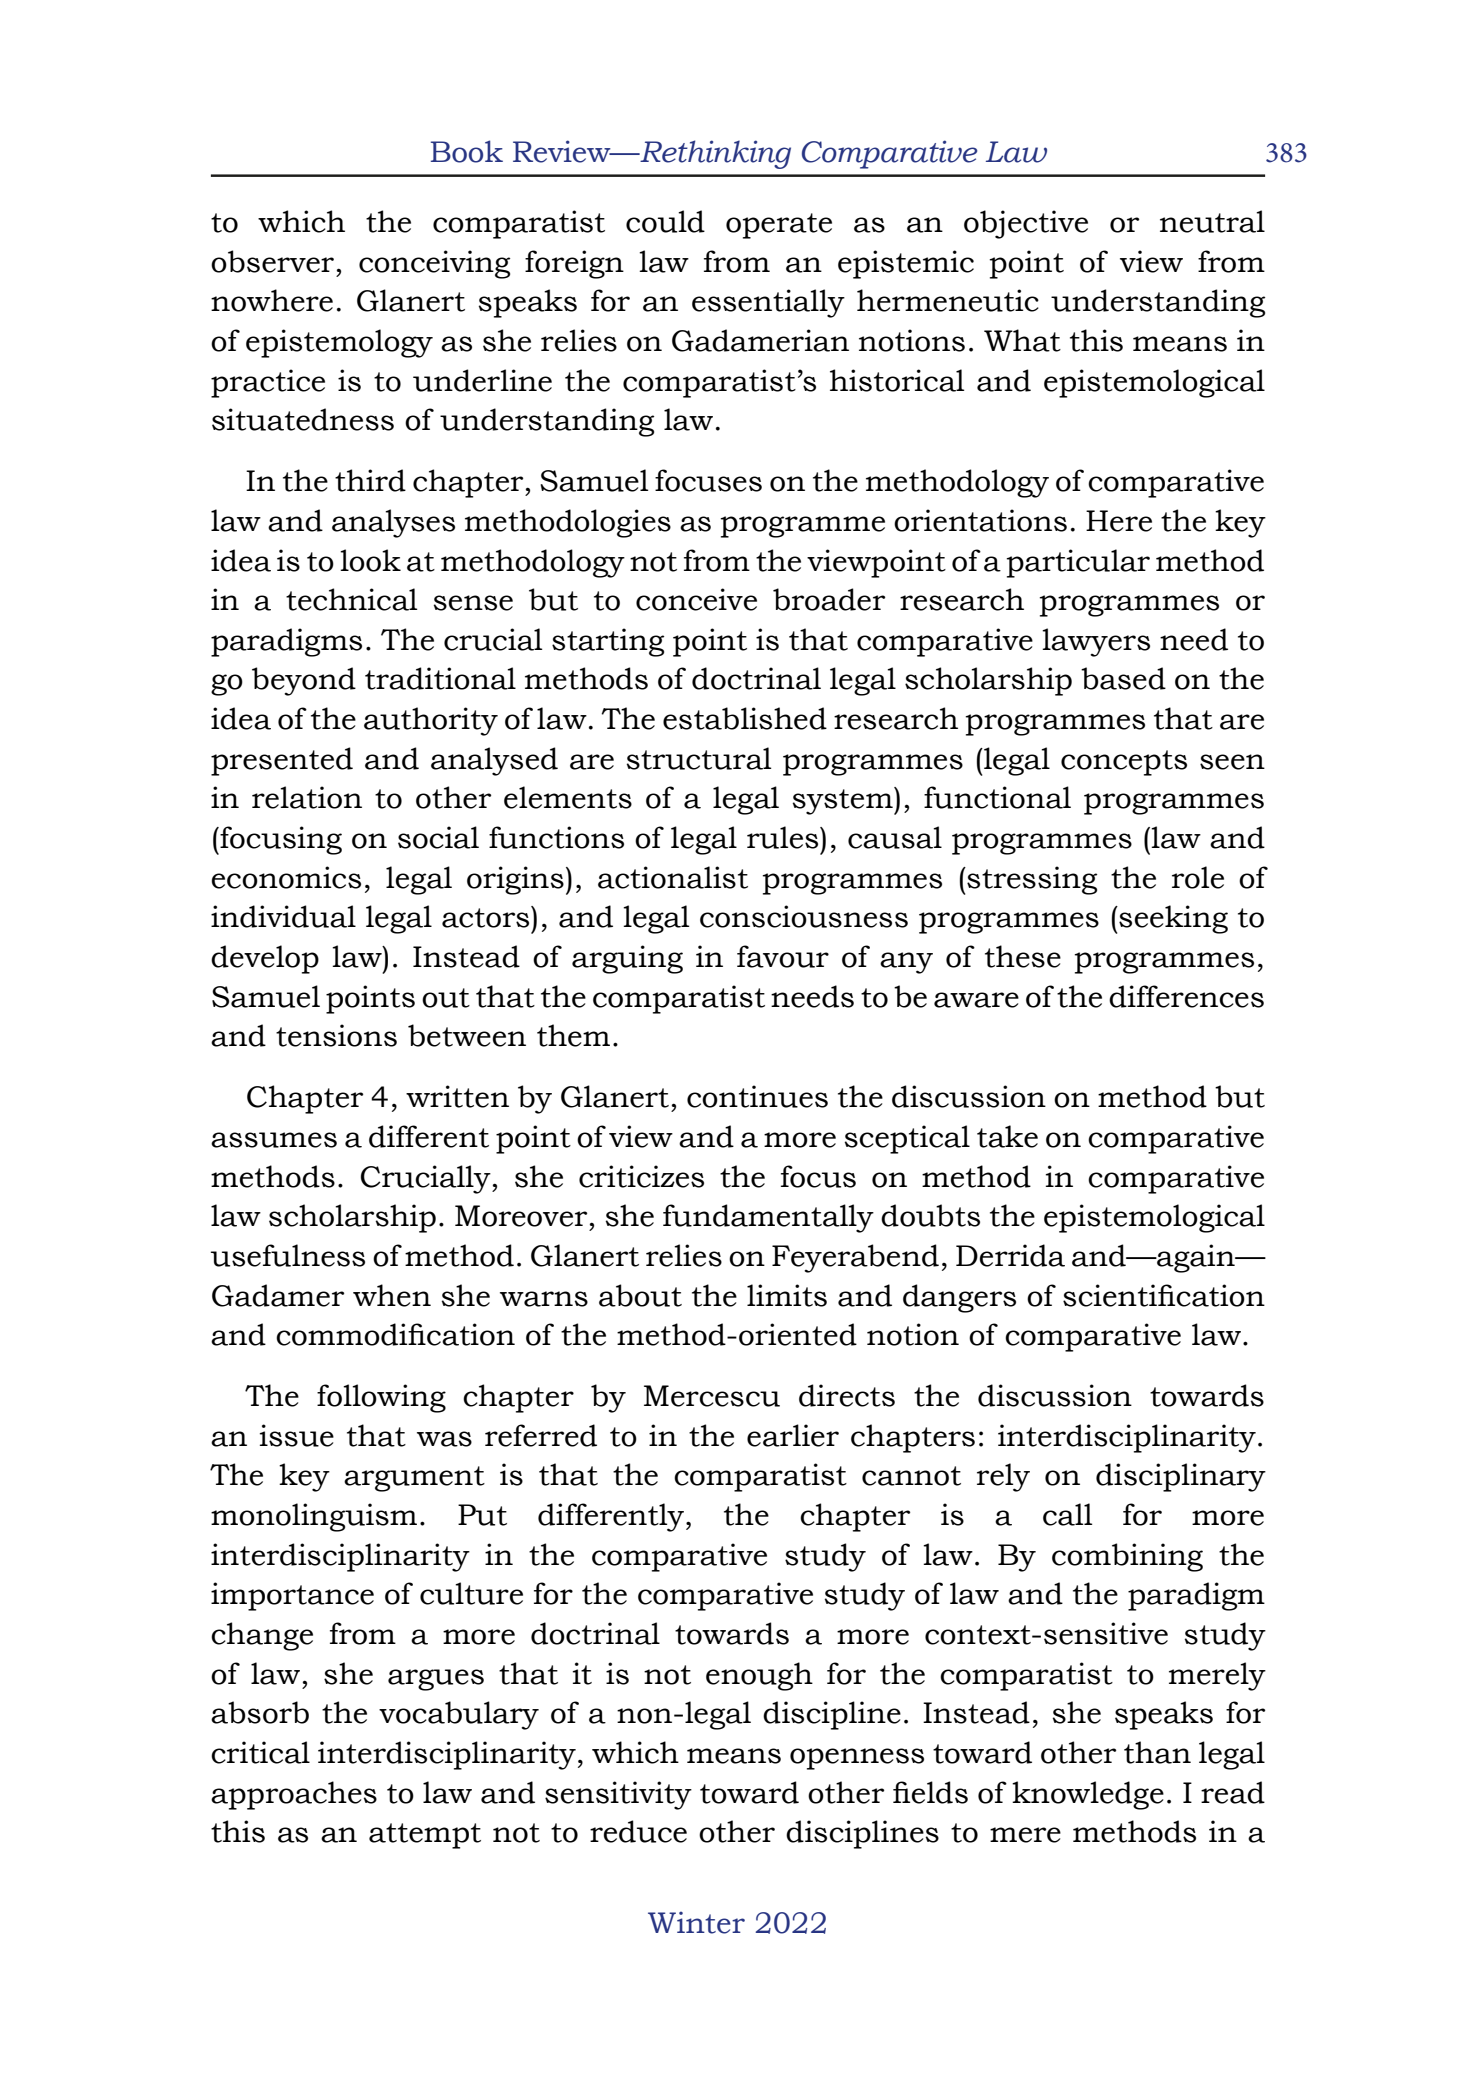 The width and height of the screenshot is (1476, 2087). I want to click on conceiving, so click(434, 264).
